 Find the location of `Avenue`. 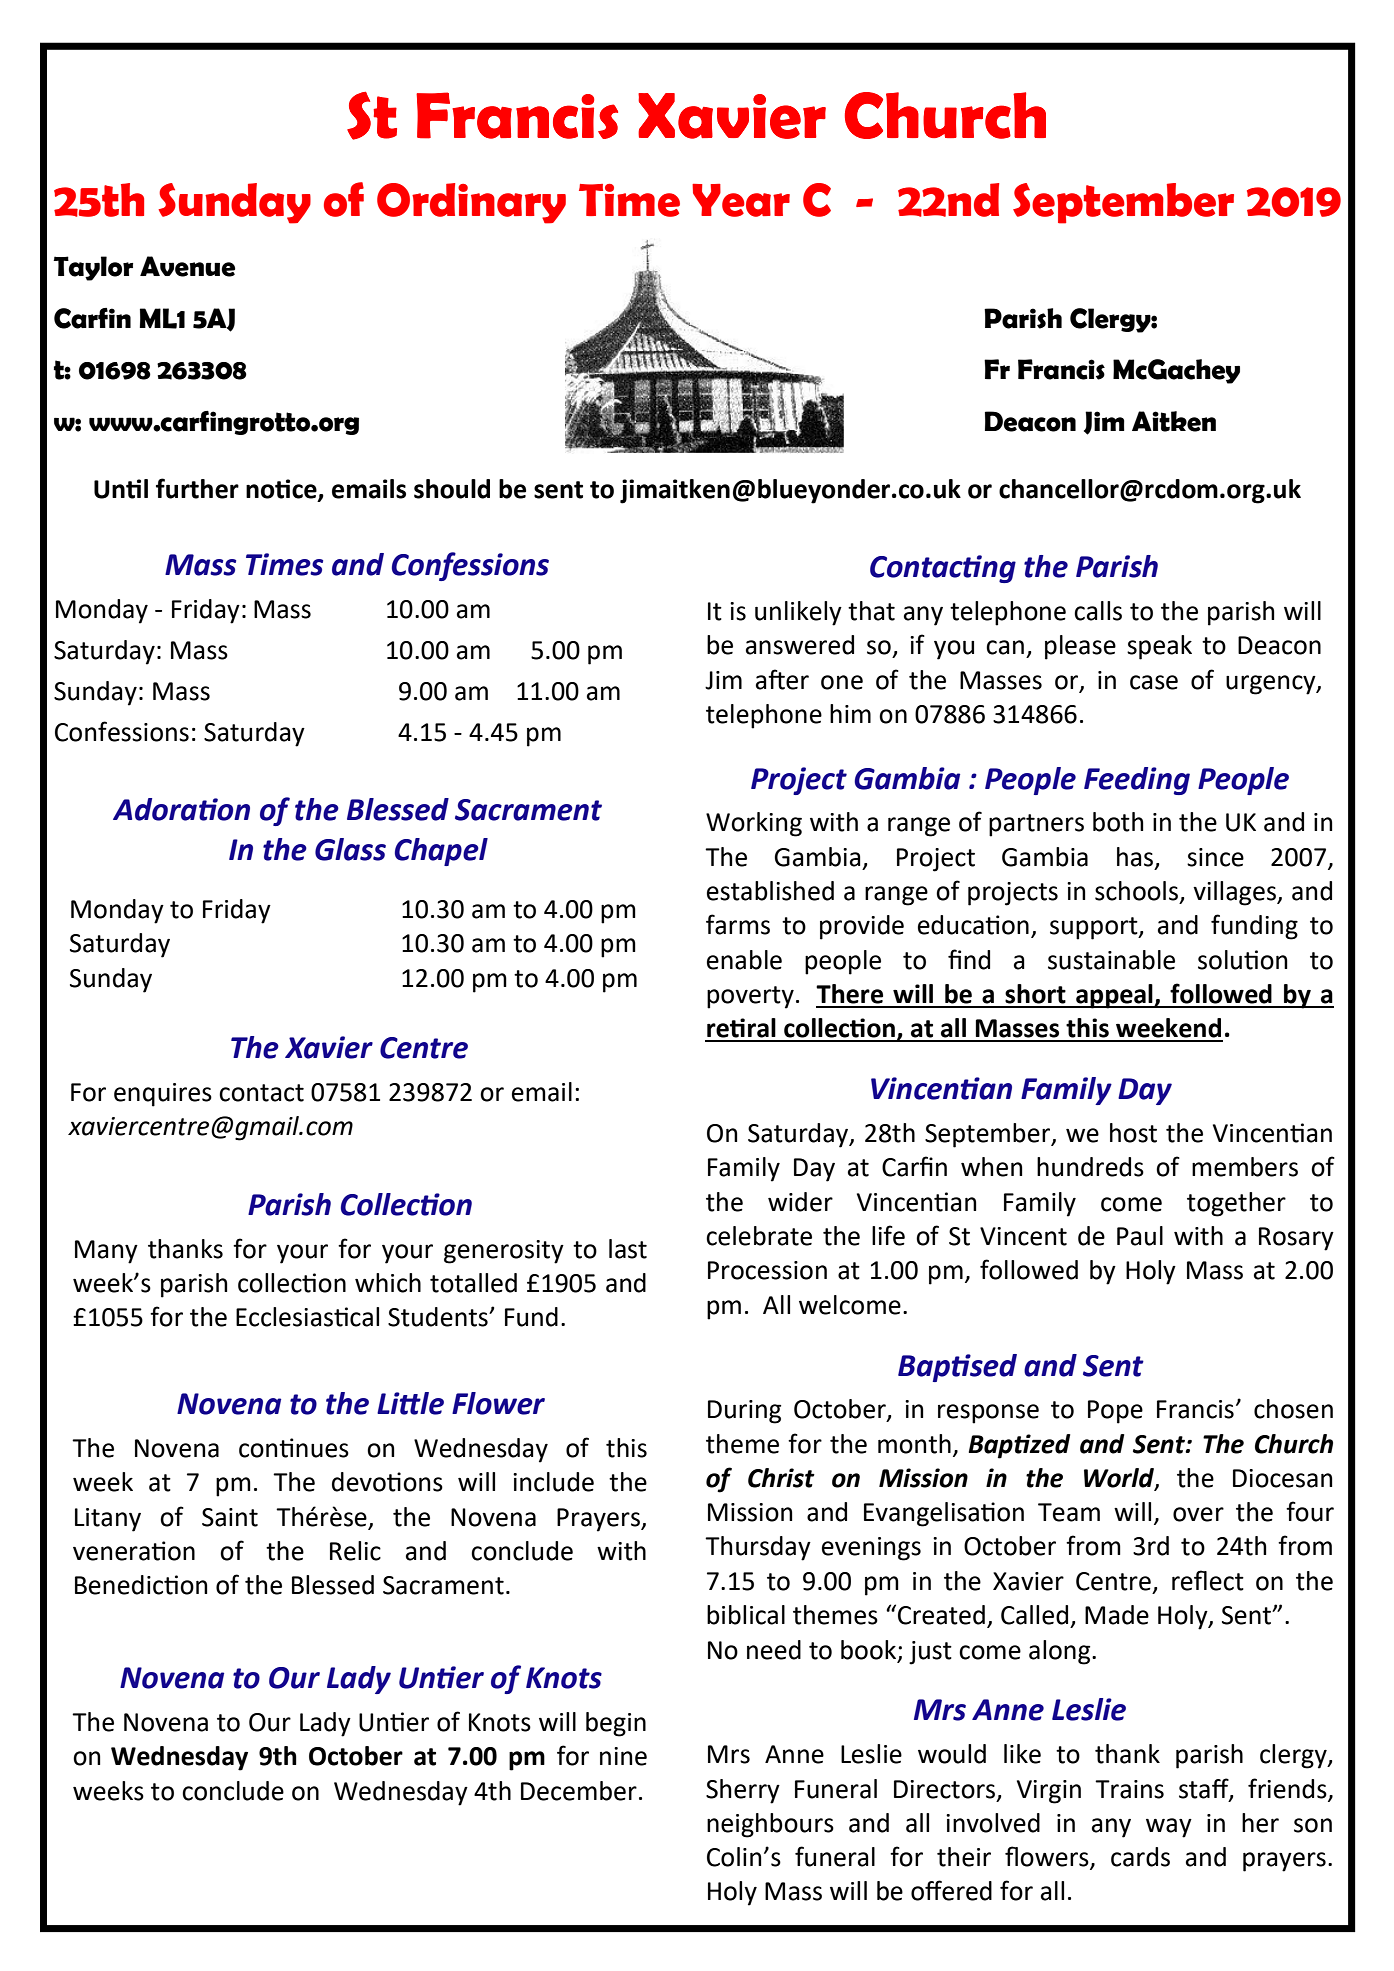

Avenue is located at coordinates (187, 266).
